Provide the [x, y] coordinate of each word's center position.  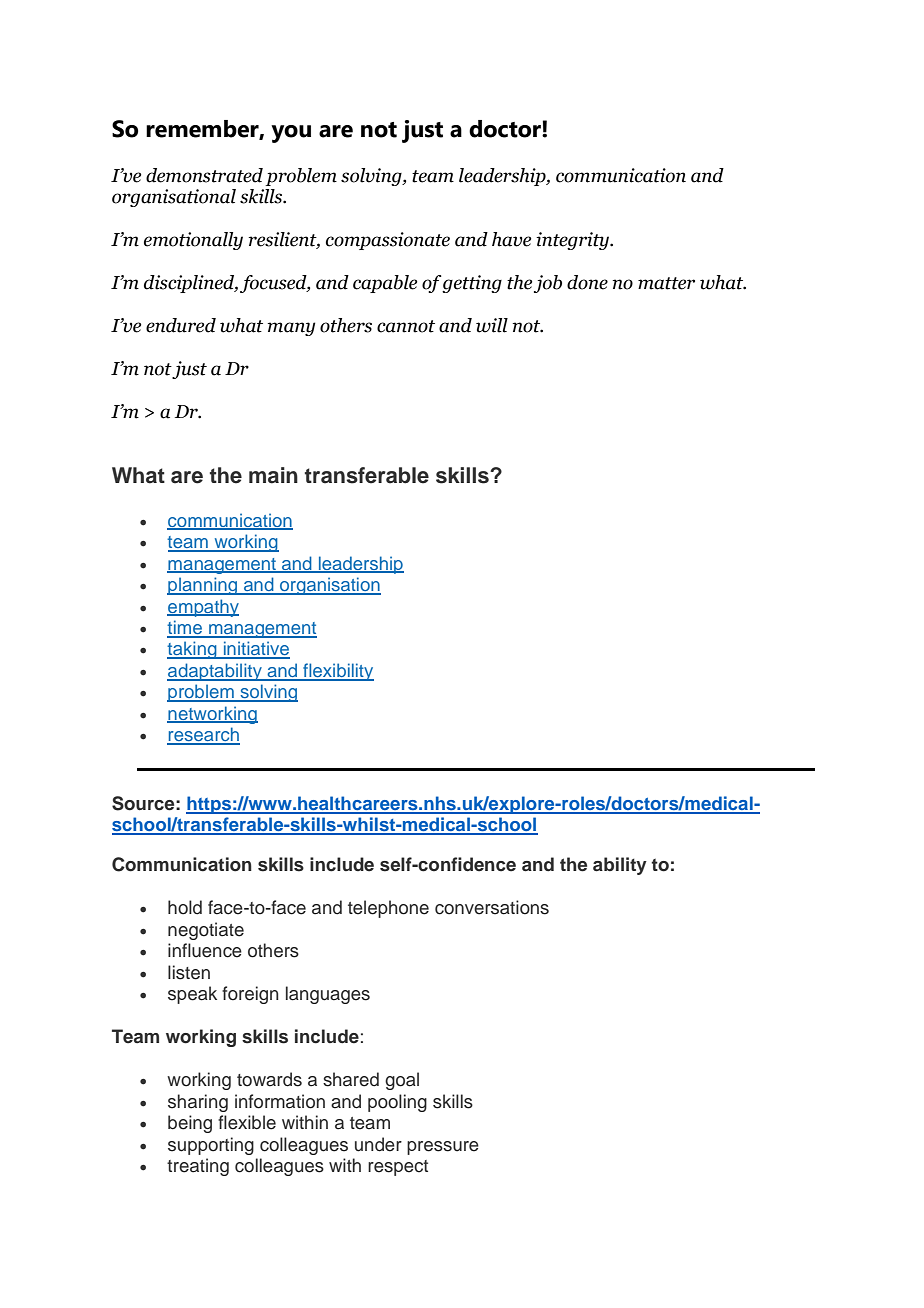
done [587, 282]
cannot [406, 326]
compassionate [388, 241]
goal [402, 1081]
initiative [255, 649]
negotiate [206, 931]
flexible [247, 1122]
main [273, 475]
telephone [388, 909]
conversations [492, 907]
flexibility [337, 672]
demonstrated [204, 175]
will [492, 325]
